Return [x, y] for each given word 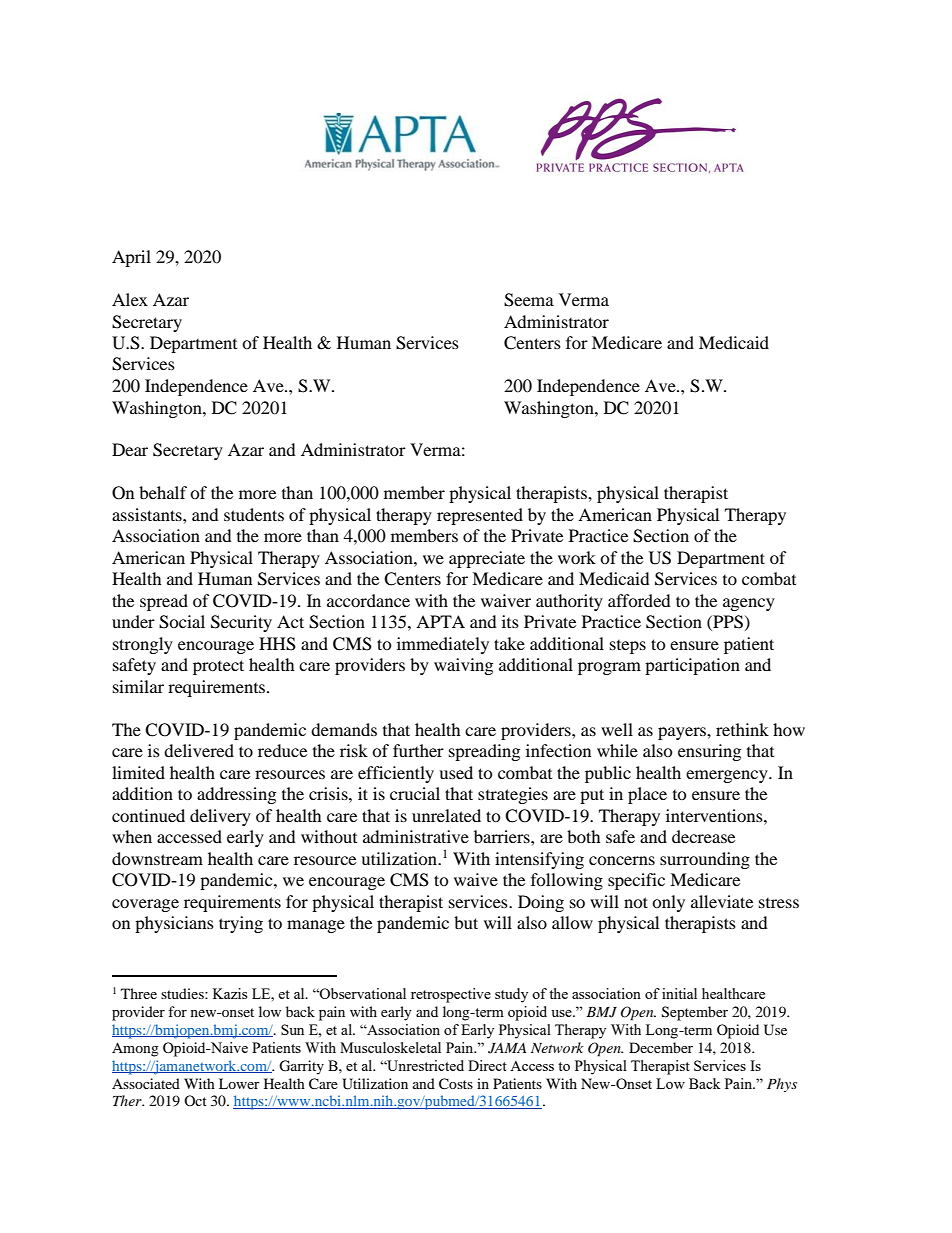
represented [480, 516]
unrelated [446, 815]
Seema [529, 300]
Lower [239, 1083]
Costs [456, 1084]
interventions [715, 815]
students [254, 514]
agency [749, 604]
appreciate [487, 559]
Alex [130, 299]
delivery [220, 817]
